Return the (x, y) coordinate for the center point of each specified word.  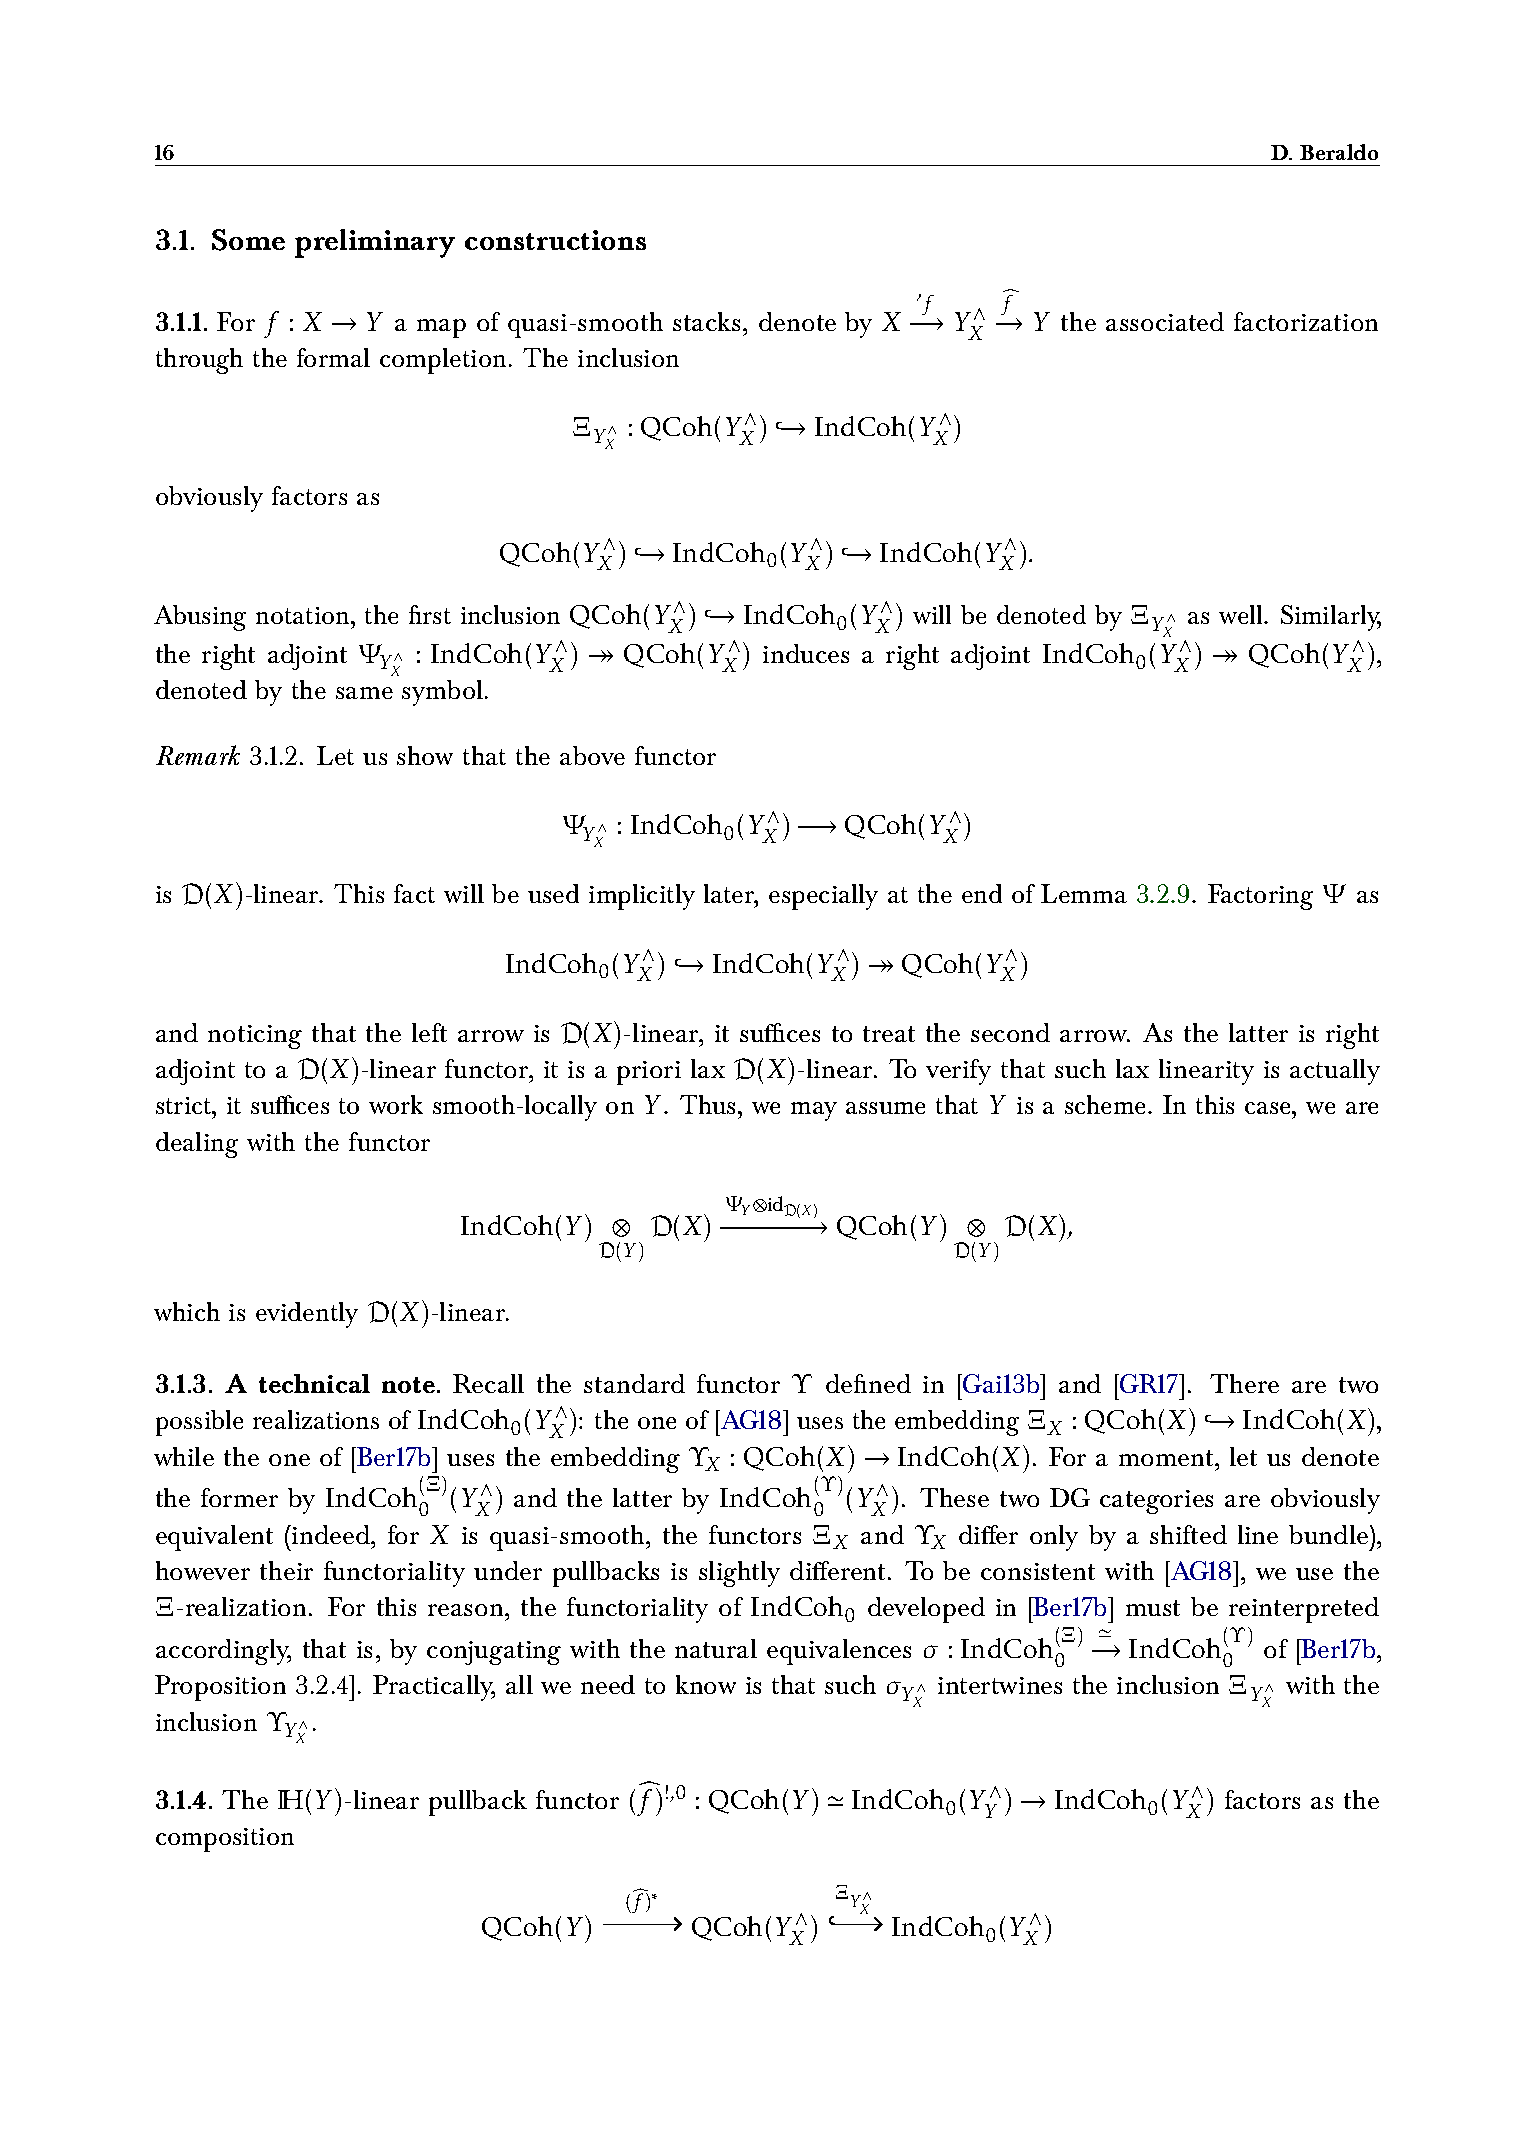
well (1242, 614)
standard (634, 1383)
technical (314, 1383)
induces (806, 653)
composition (225, 1840)
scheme (1107, 1104)
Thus (707, 1104)
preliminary (375, 243)
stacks (708, 321)
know (706, 1684)
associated (1165, 321)
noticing (255, 1037)
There (1244, 1383)
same (364, 693)
